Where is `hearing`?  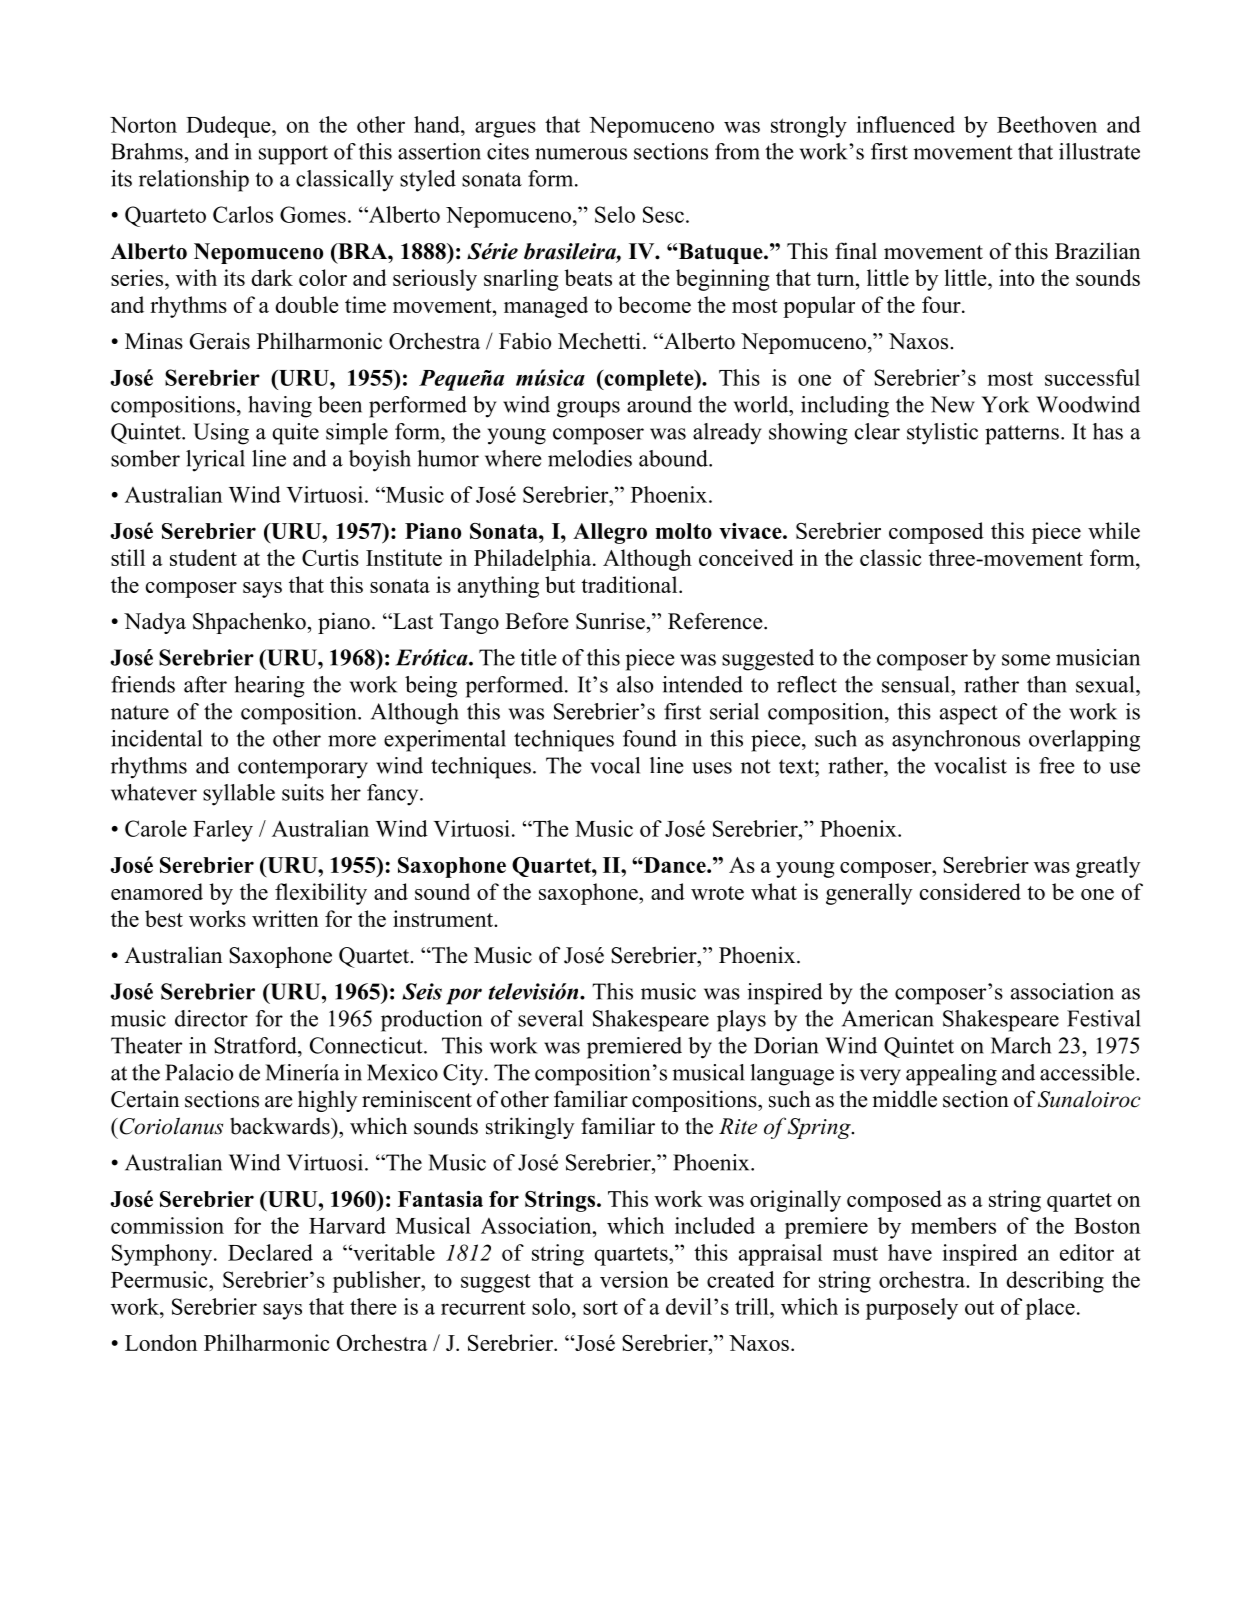 hearing is located at coordinates (269, 687).
